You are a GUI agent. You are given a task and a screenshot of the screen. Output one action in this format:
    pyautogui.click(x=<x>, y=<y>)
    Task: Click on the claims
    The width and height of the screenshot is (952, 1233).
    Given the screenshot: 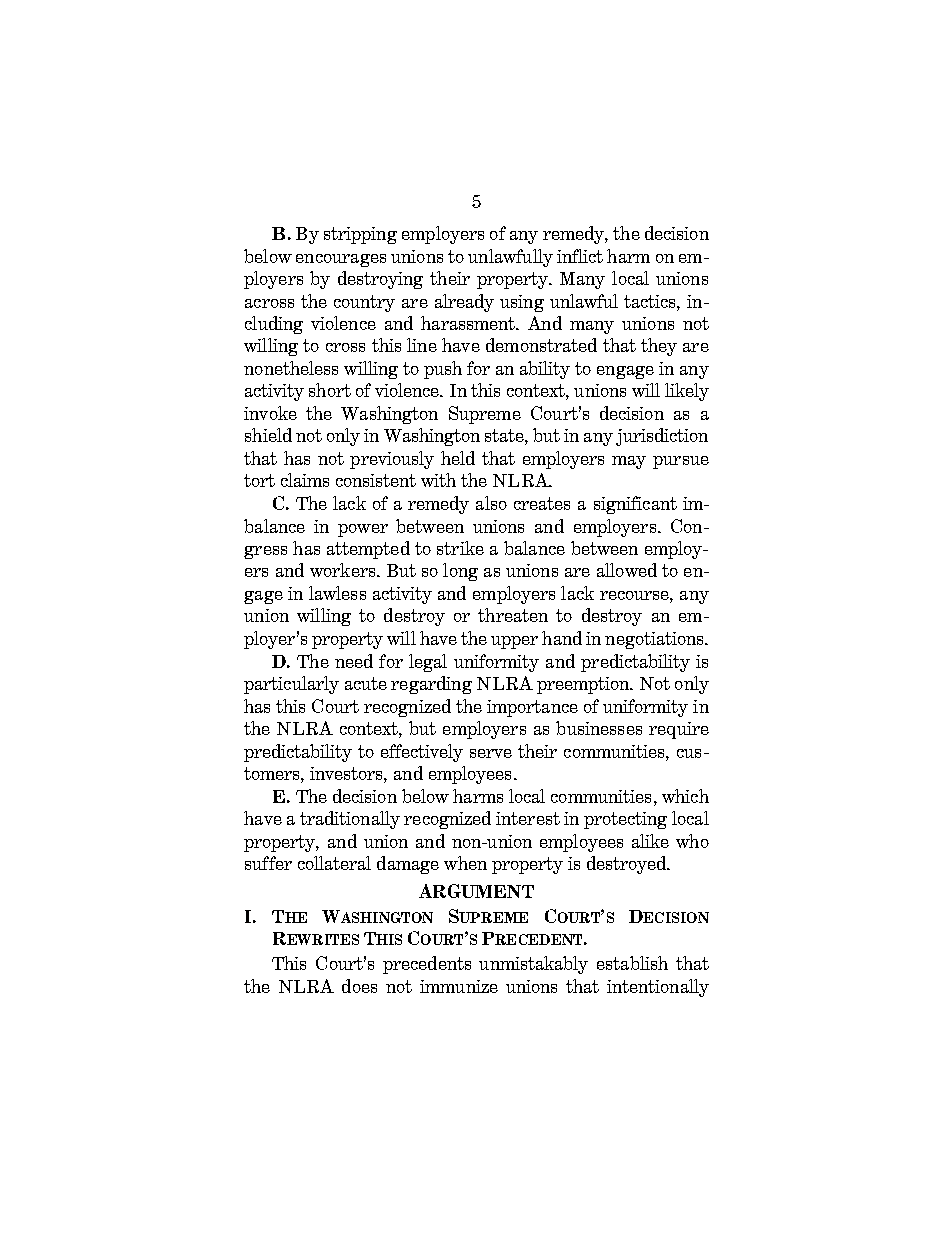 What is the action you would take?
    pyautogui.click(x=305, y=480)
